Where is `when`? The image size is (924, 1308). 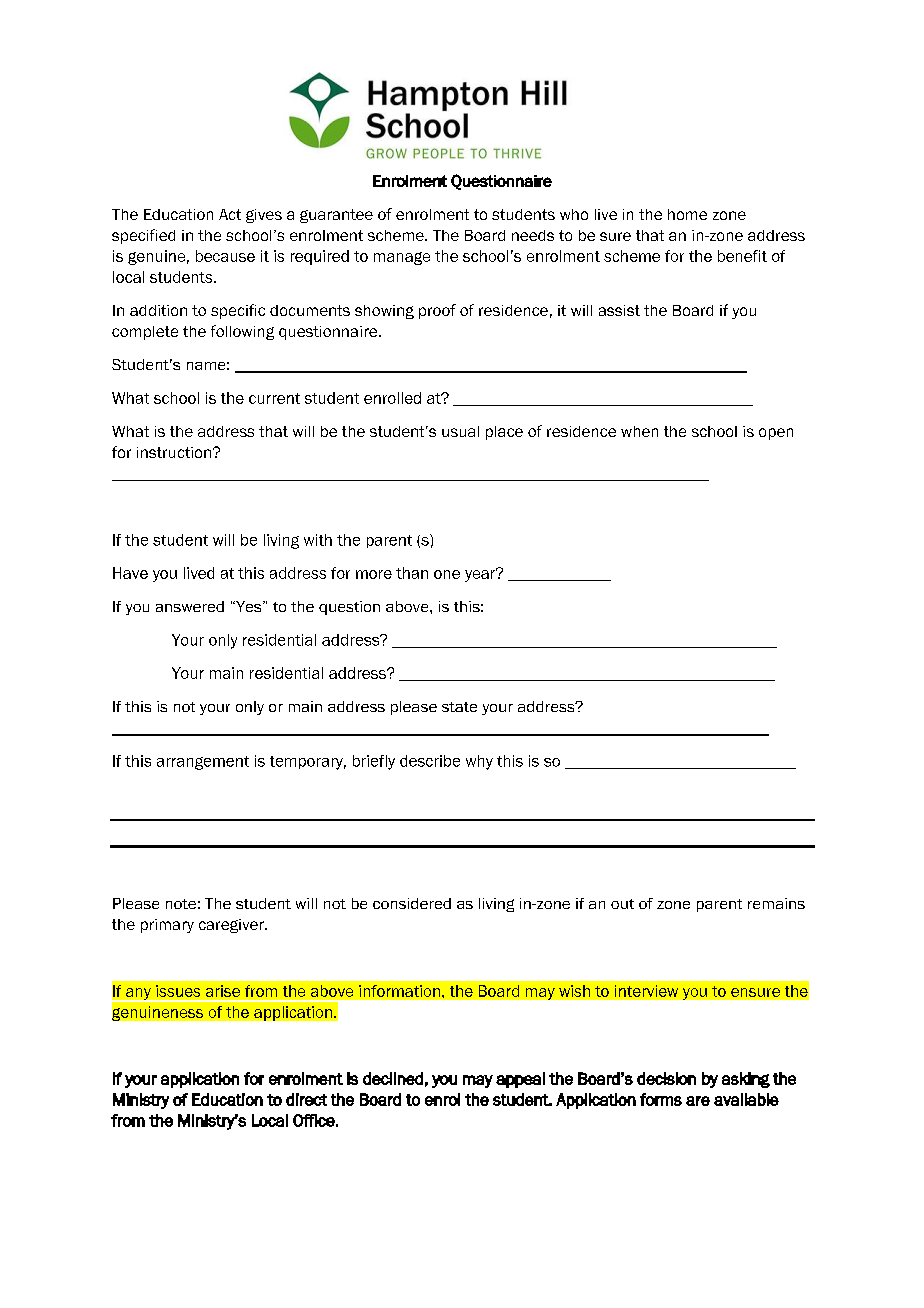
when is located at coordinates (639, 431).
